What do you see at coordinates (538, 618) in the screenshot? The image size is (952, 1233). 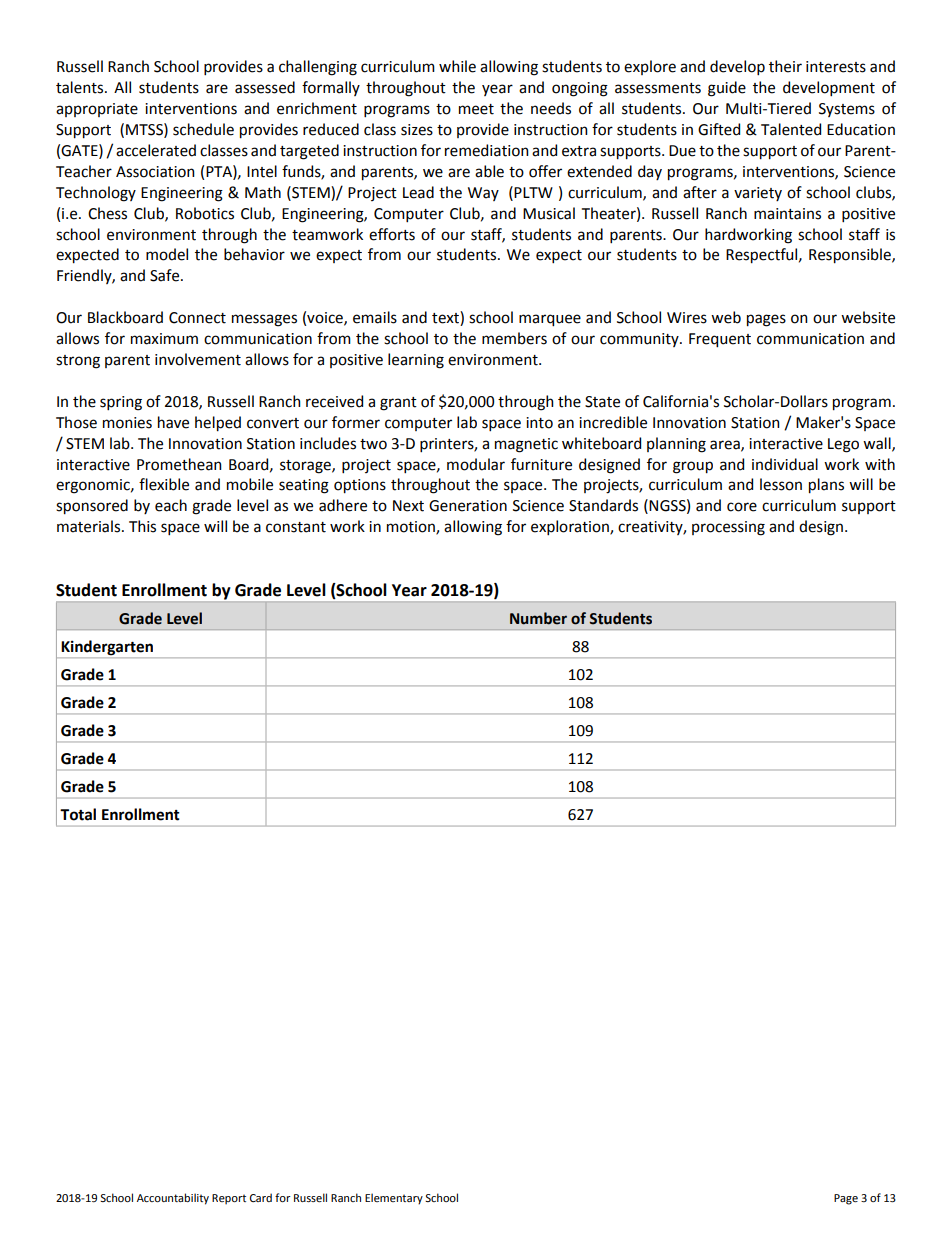 I see `Number` at bounding box center [538, 618].
